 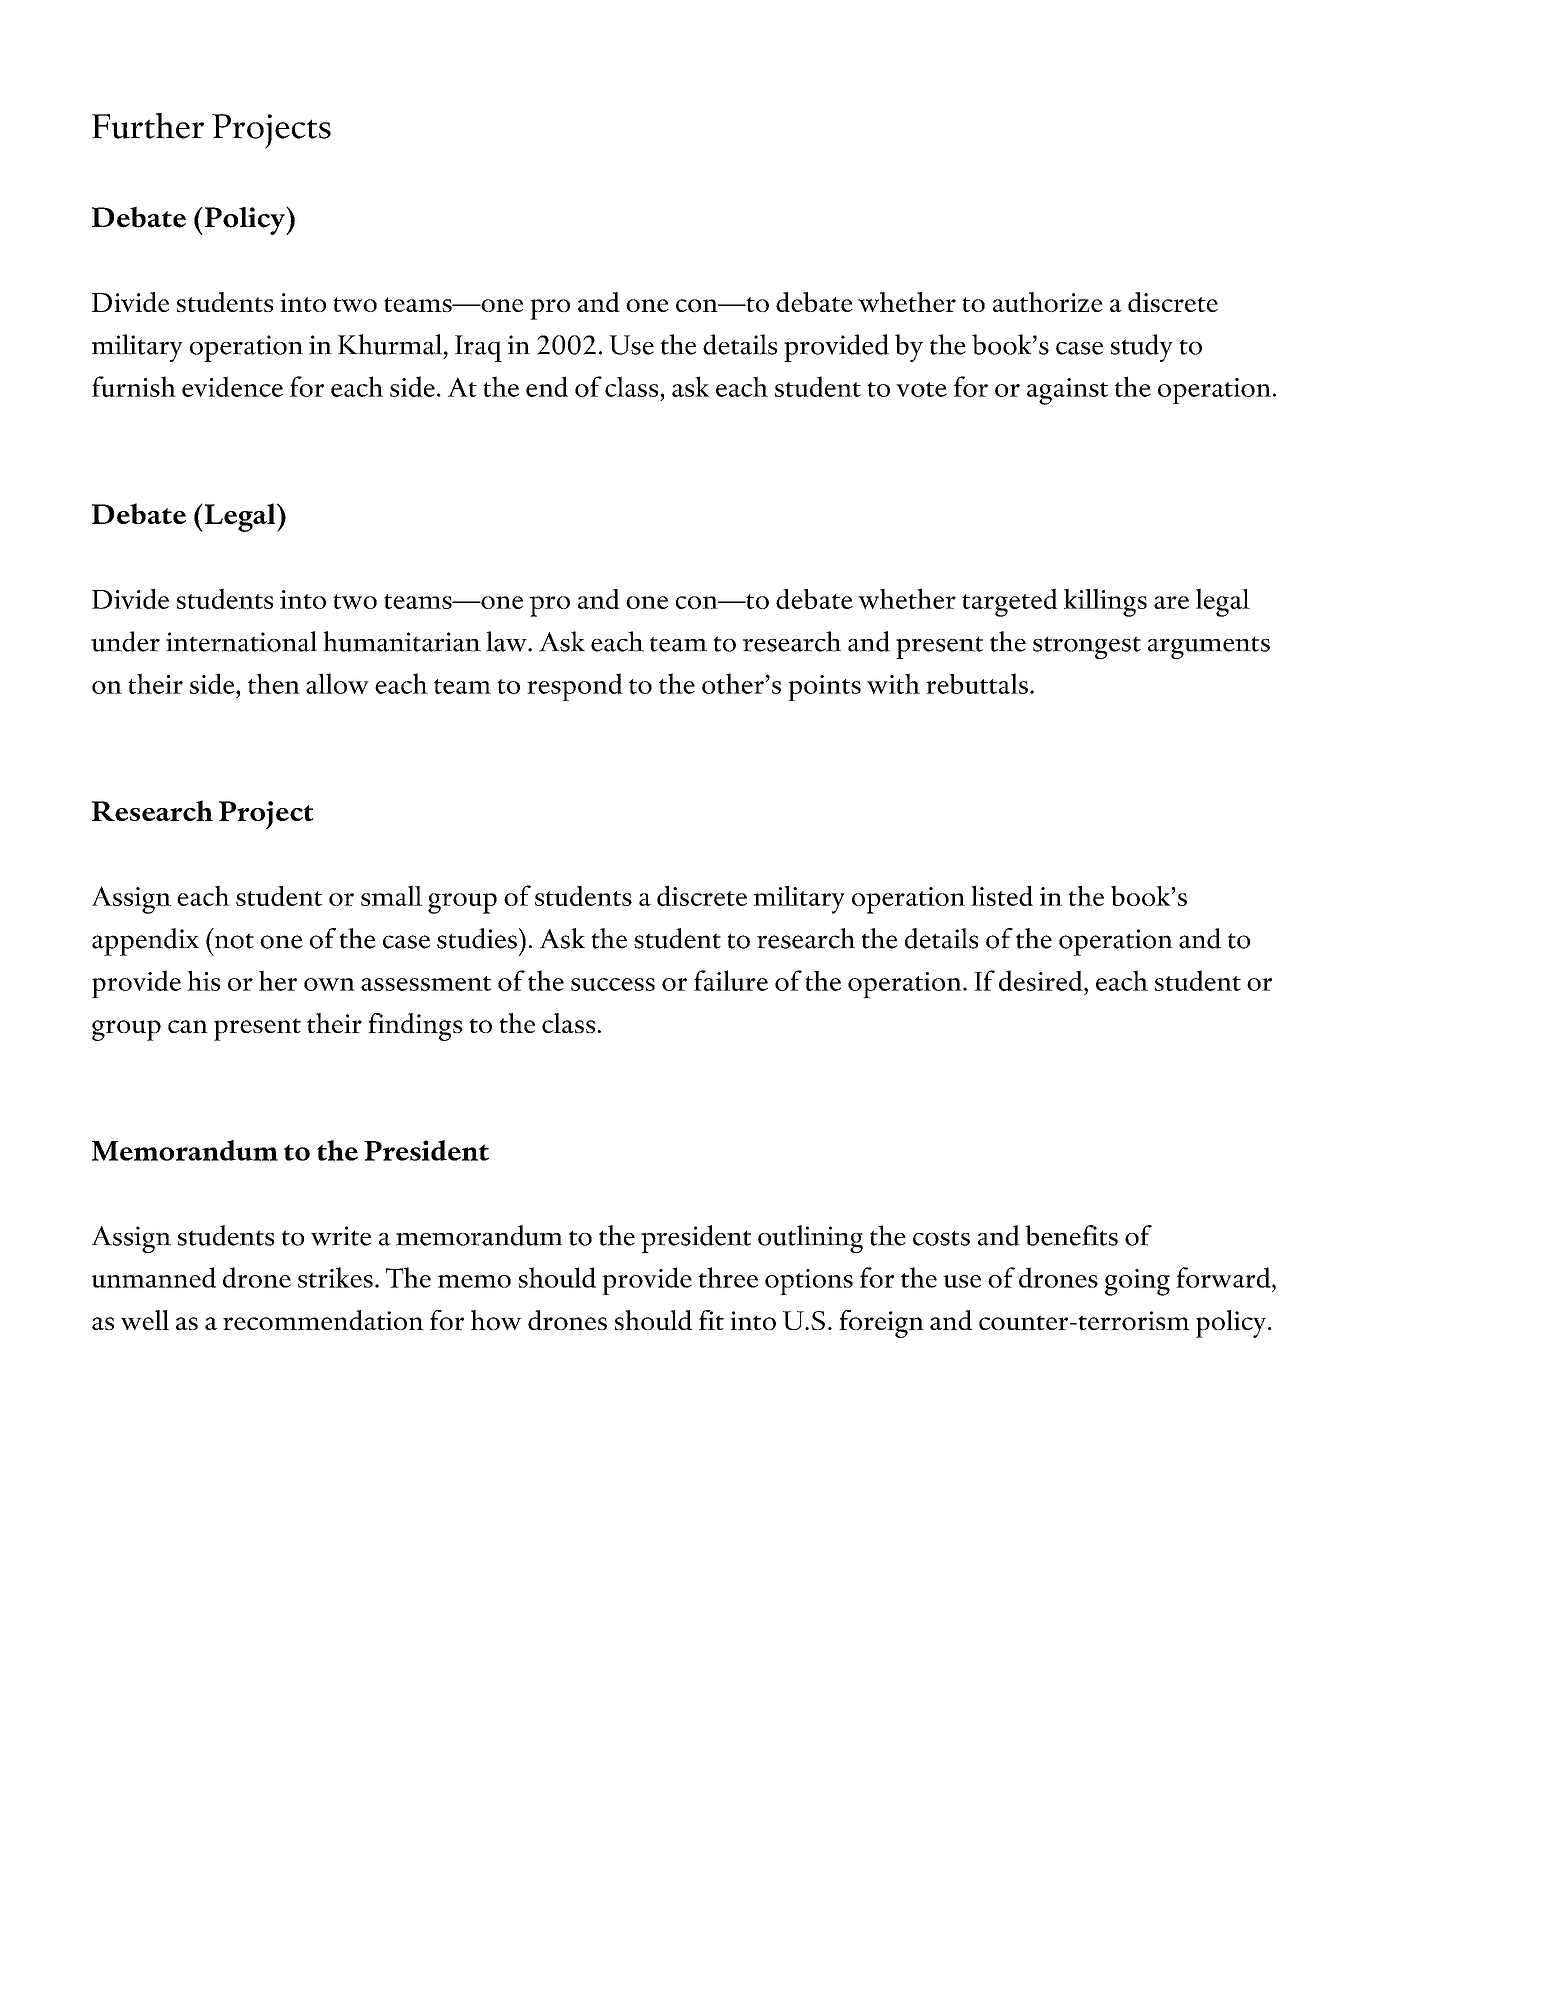 I want to click on listed, so click(x=1002, y=895).
